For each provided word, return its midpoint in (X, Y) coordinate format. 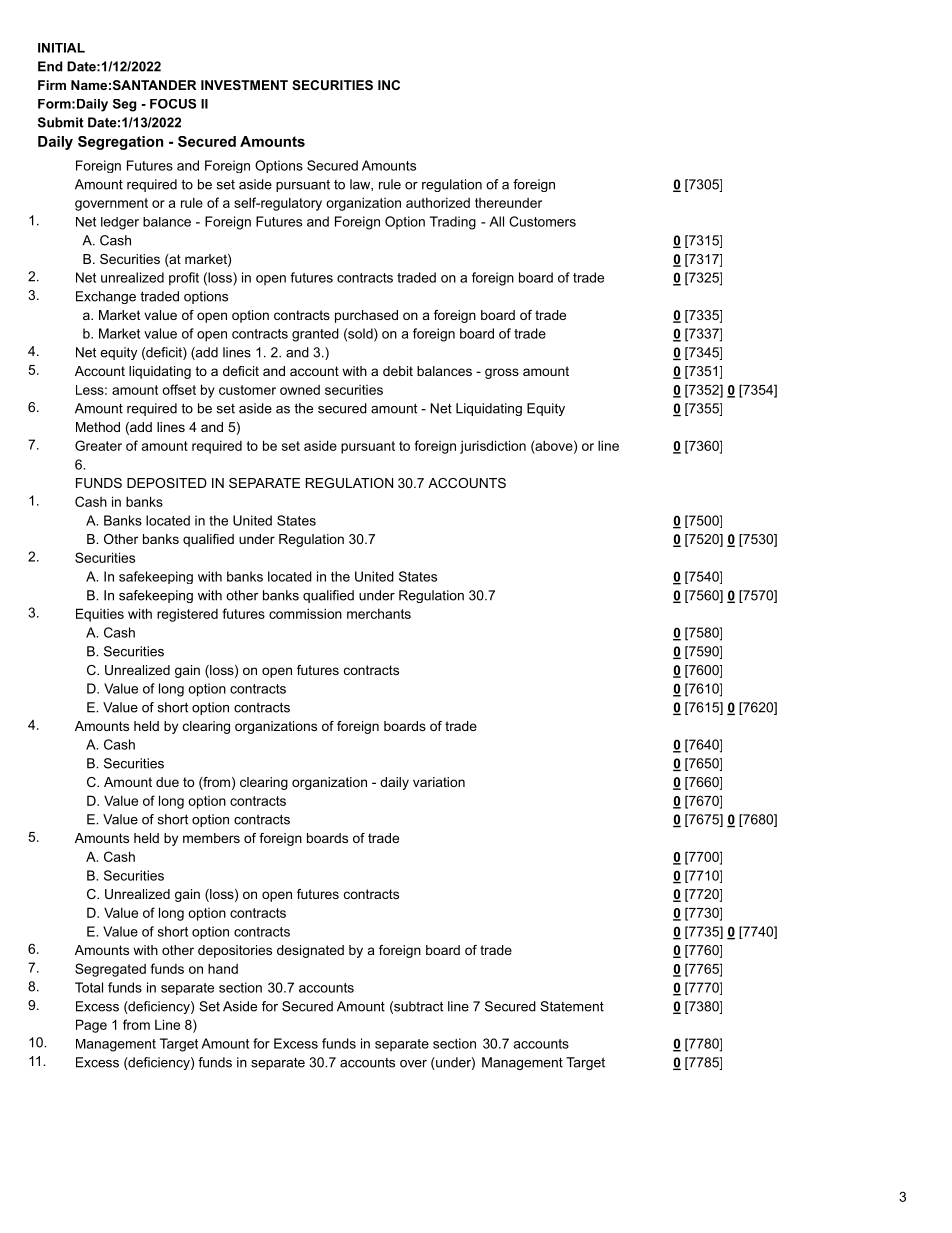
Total (89, 987)
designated (310, 951)
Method (98, 427)
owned (300, 390)
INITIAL (61, 48)
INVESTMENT (244, 85)
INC (389, 85)
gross (502, 373)
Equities (100, 615)
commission (305, 613)
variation (439, 782)
